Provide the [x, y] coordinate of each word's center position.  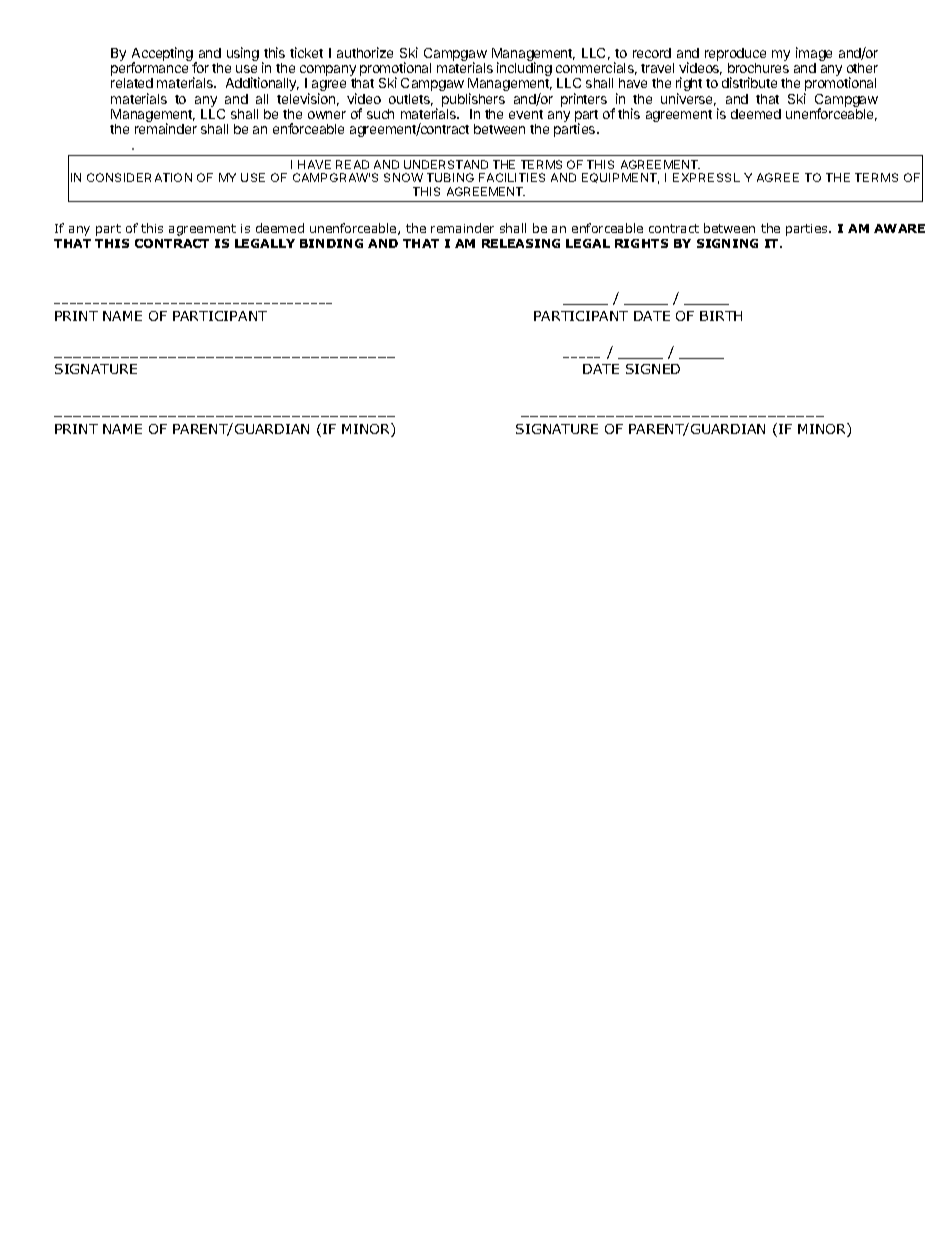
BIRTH [721, 316]
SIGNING [727, 243]
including [524, 69]
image [814, 55]
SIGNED [653, 369]
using [243, 54]
